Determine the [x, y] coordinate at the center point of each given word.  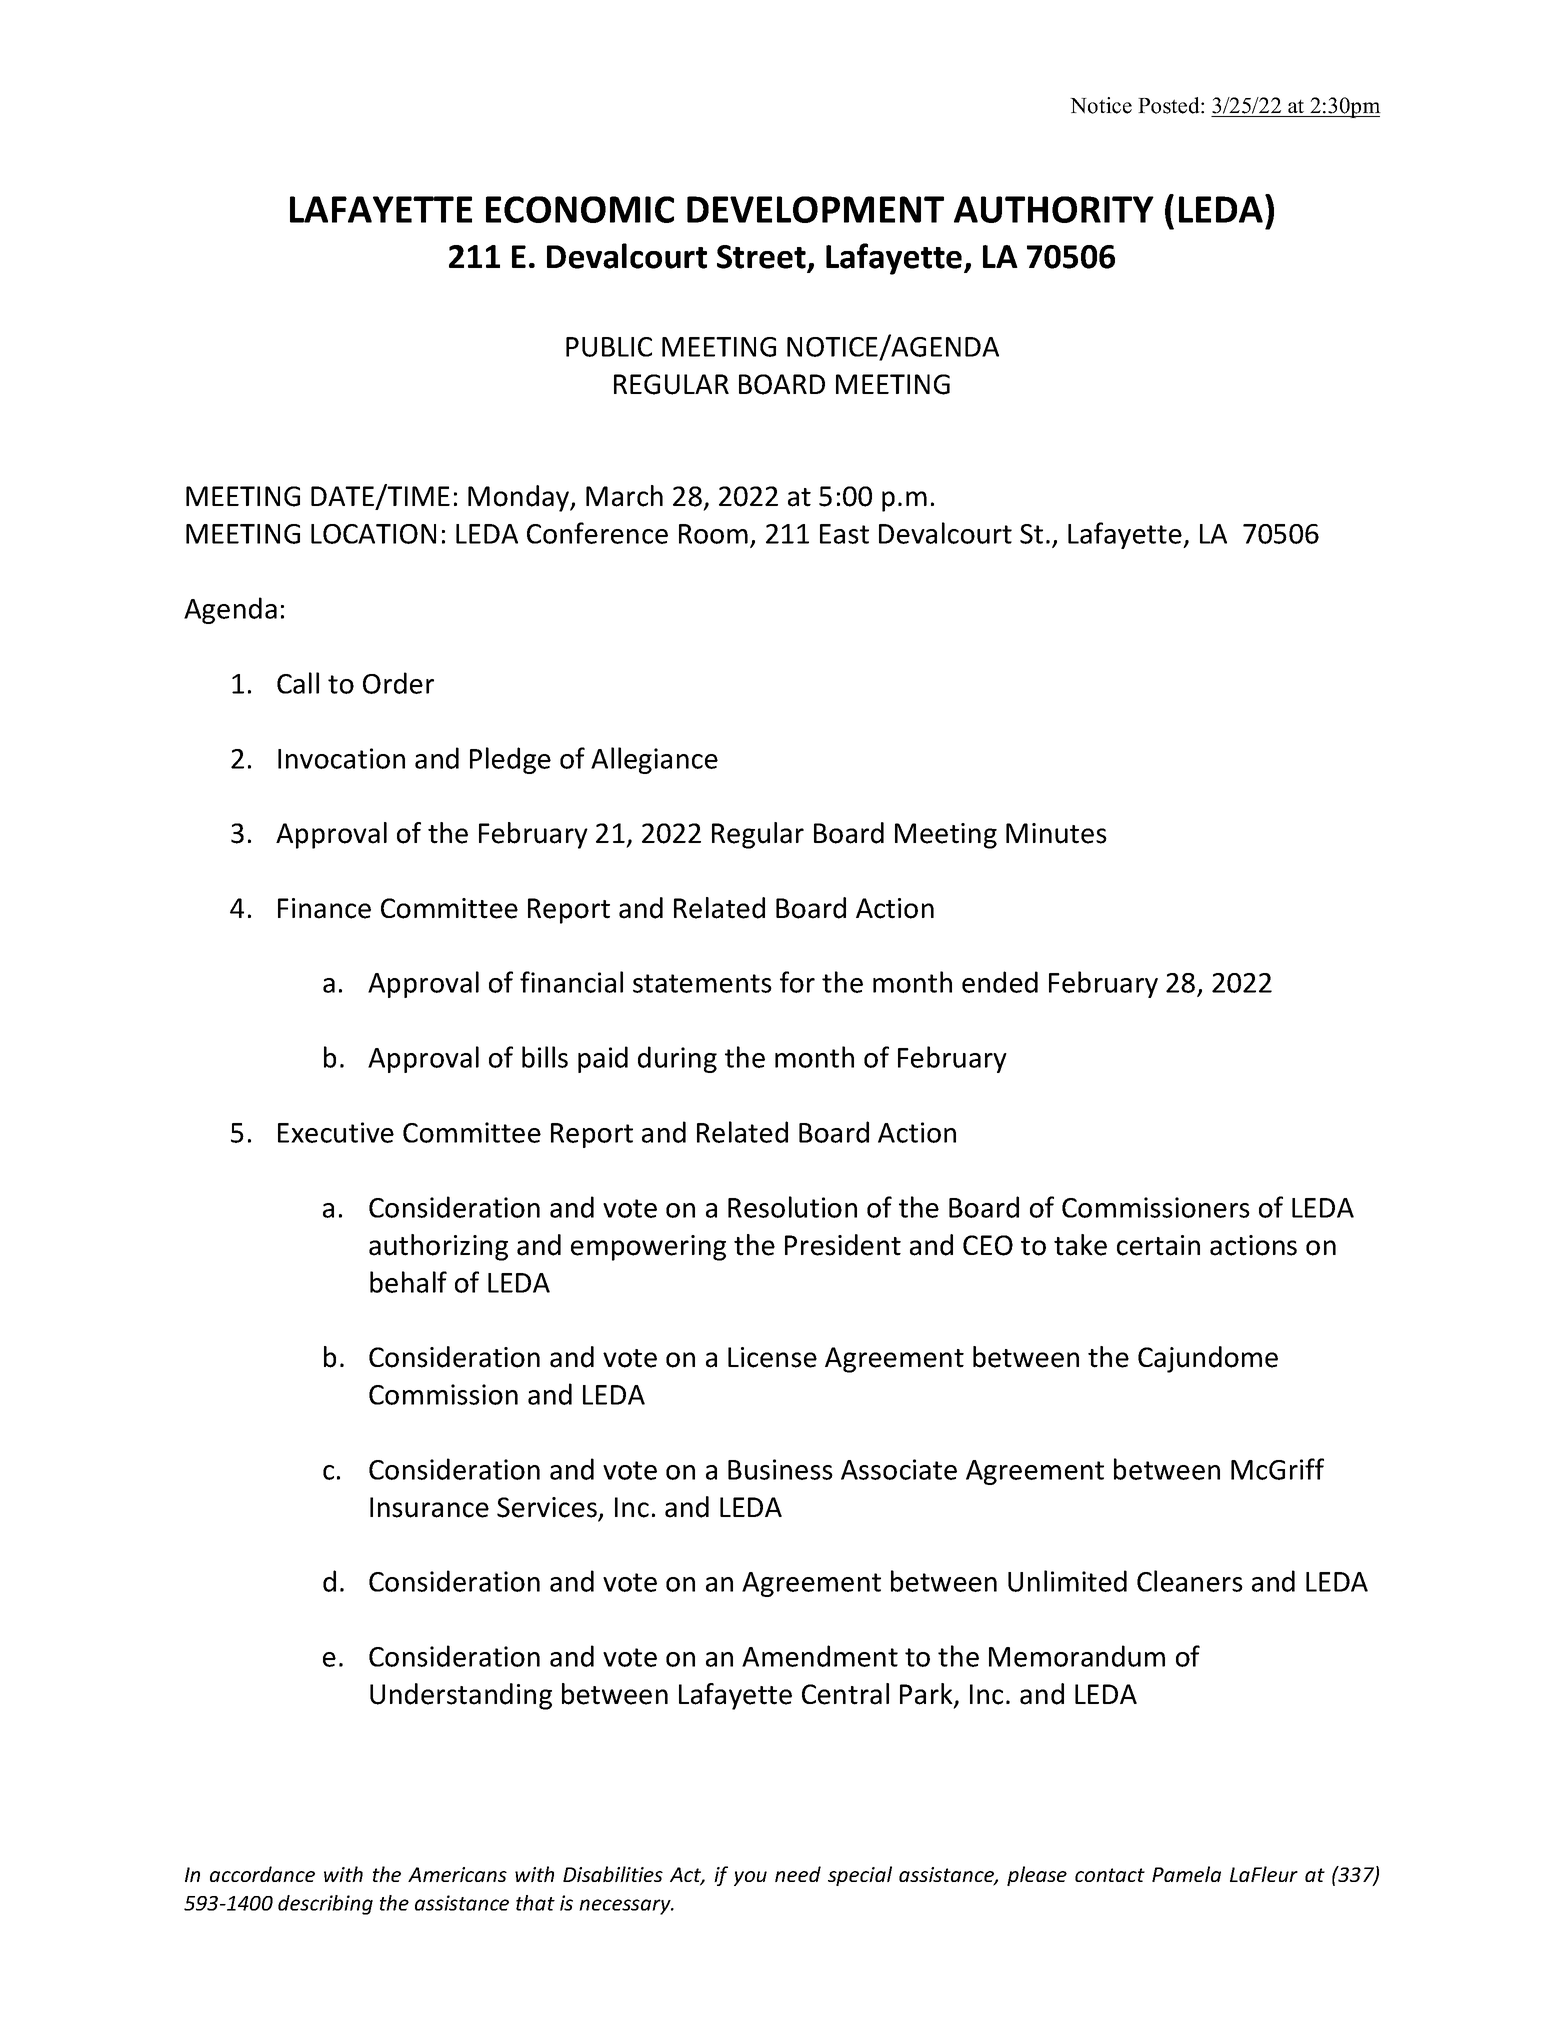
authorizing [438, 1247]
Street [762, 258]
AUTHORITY [1054, 209]
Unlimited [1067, 1581]
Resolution [792, 1207]
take [1080, 1245]
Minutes [1056, 833]
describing [325, 1905]
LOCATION [373, 534]
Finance [324, 908]
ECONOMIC [580, 209]
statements [702, 983]
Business [780, 1469]
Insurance [429, 1507]
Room [713, 534]
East [844, 534]
